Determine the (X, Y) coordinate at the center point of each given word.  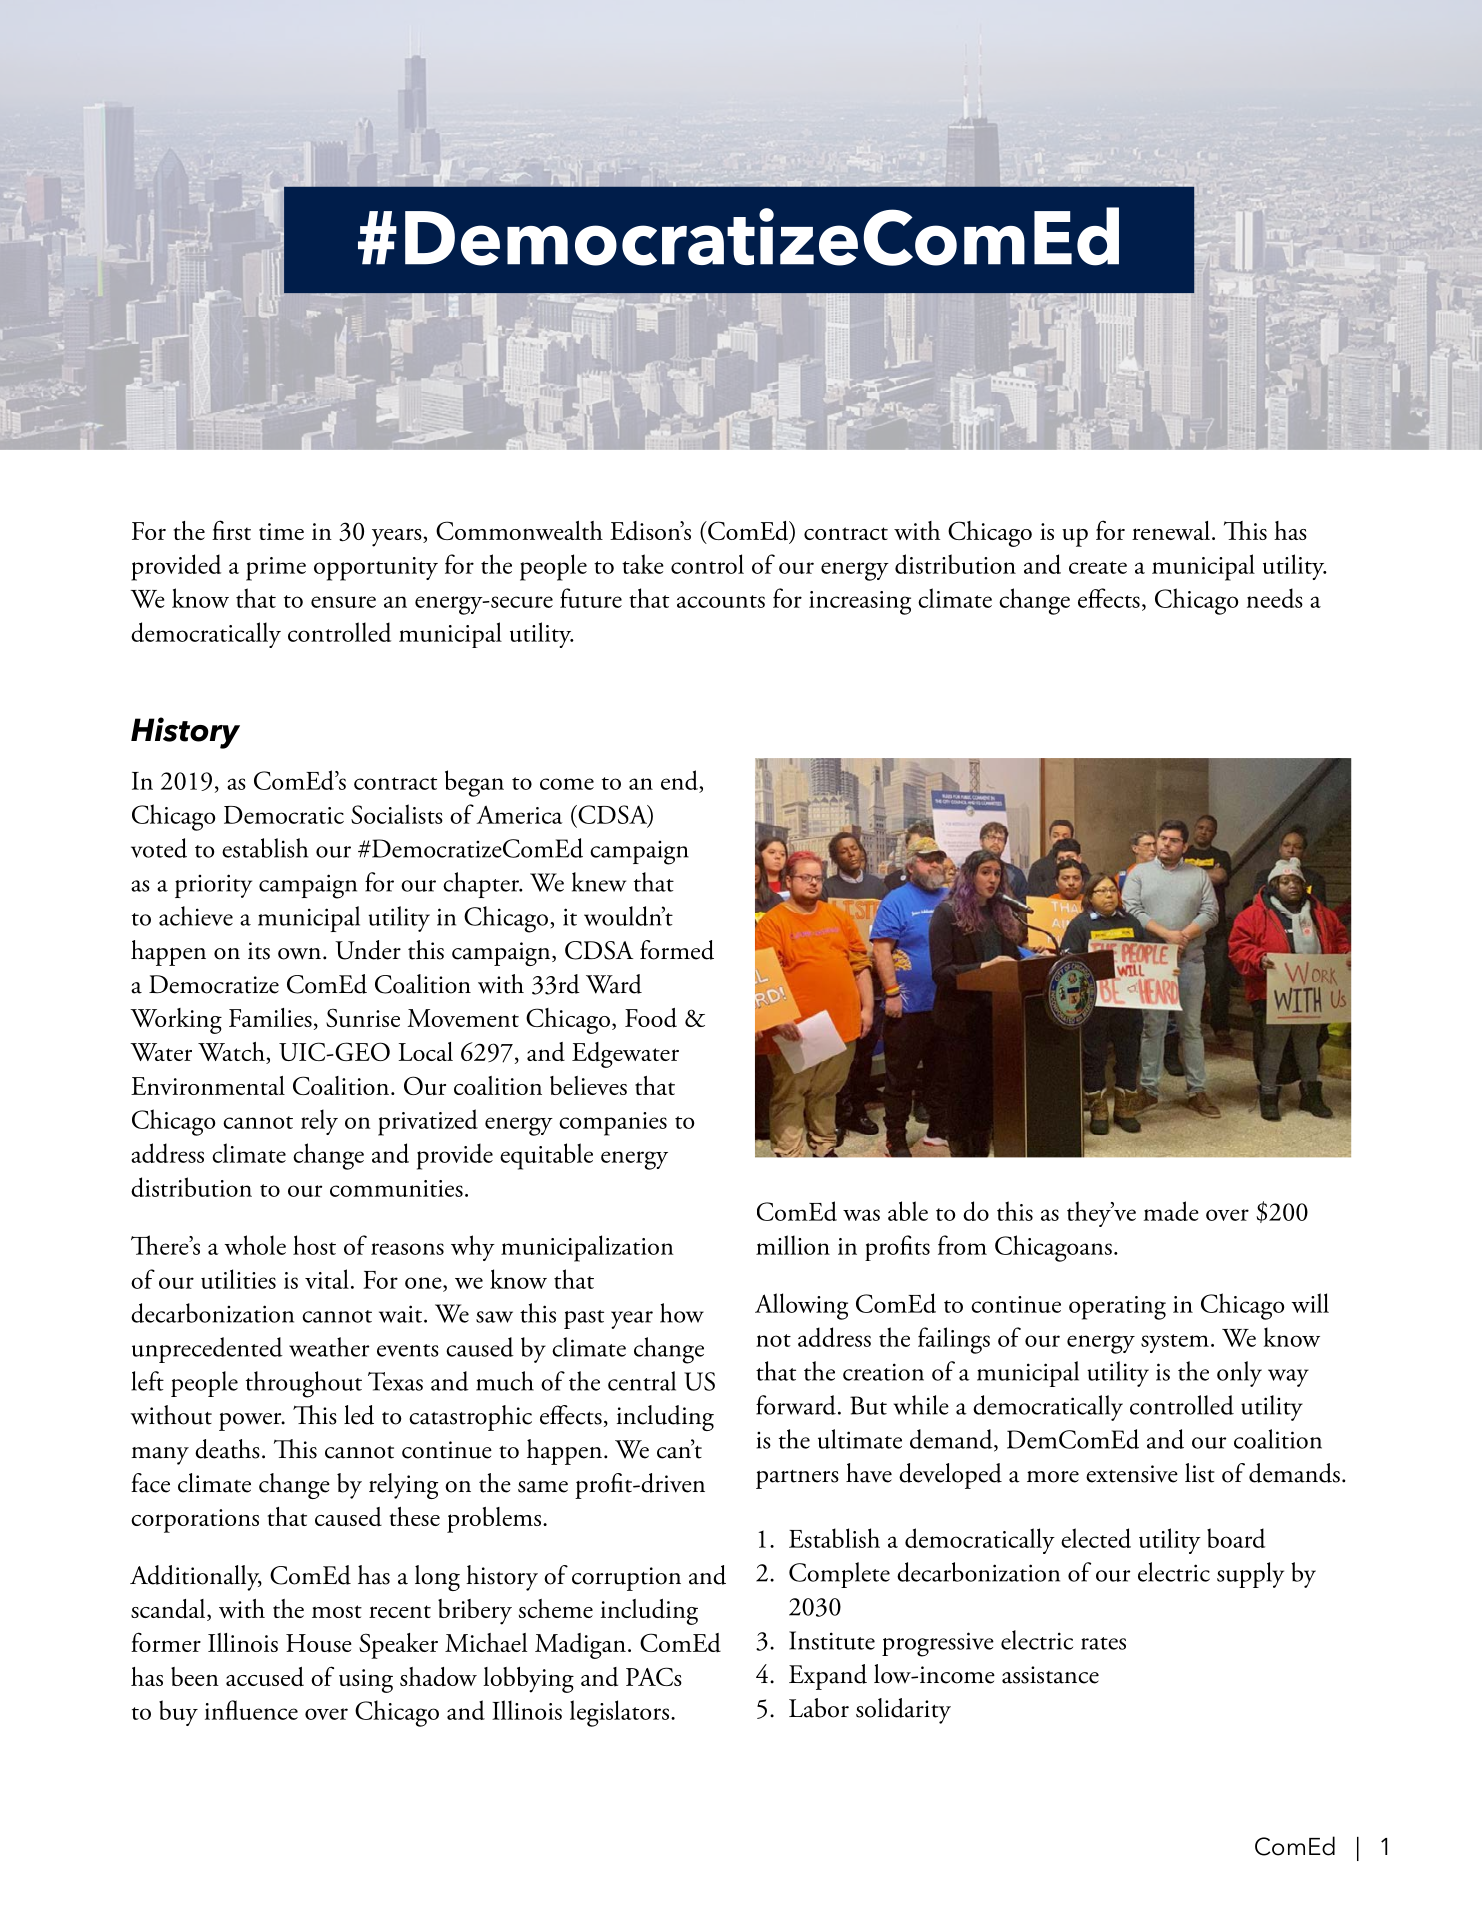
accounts (721, 601)
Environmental (208, 1085)
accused (265, 1677)
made (1171, 1211)
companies (613, 1124)
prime (276, 569)
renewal (1171, 530)
